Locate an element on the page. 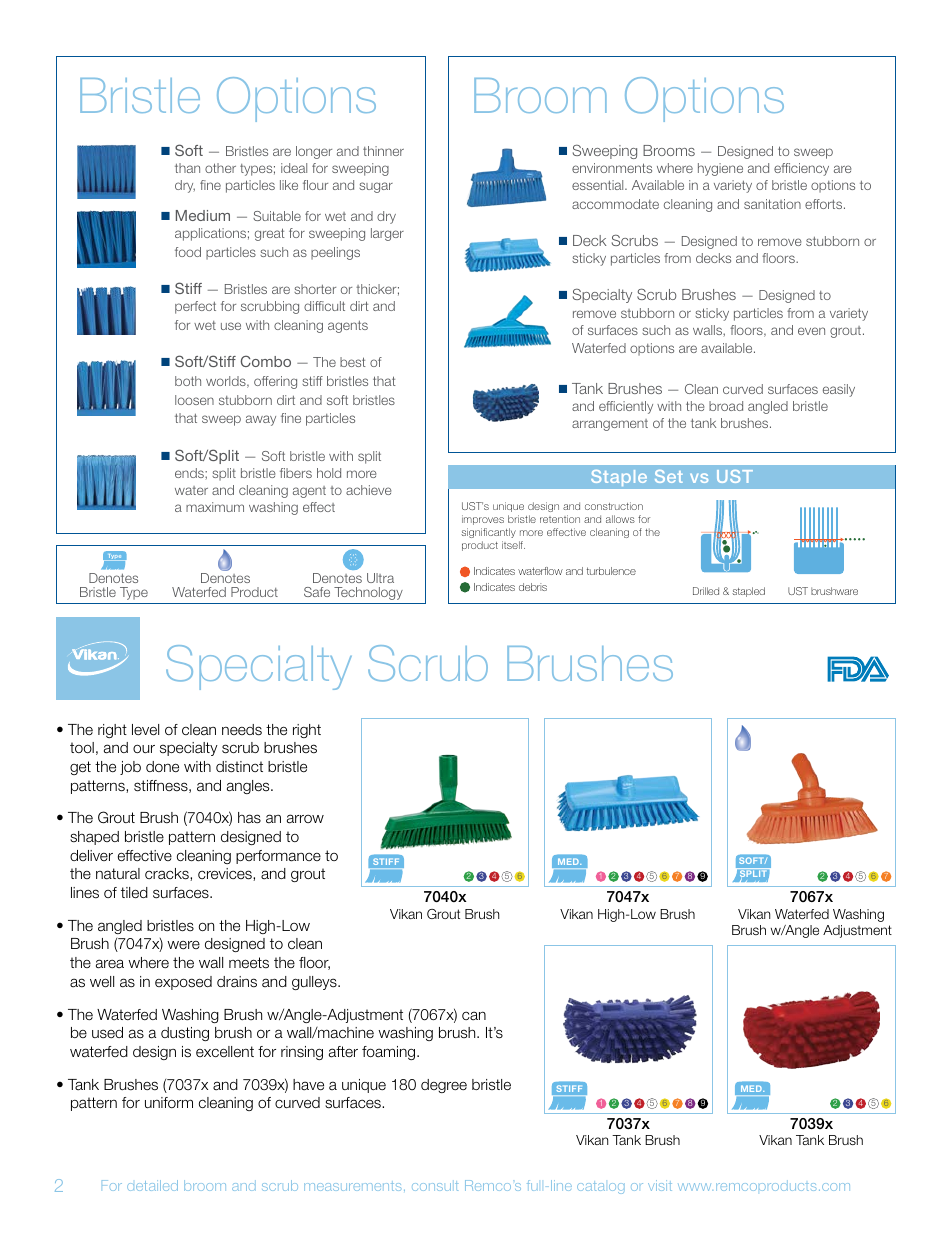 The image size is (952, 1233). visit is located at coordinates (660, 1185).
